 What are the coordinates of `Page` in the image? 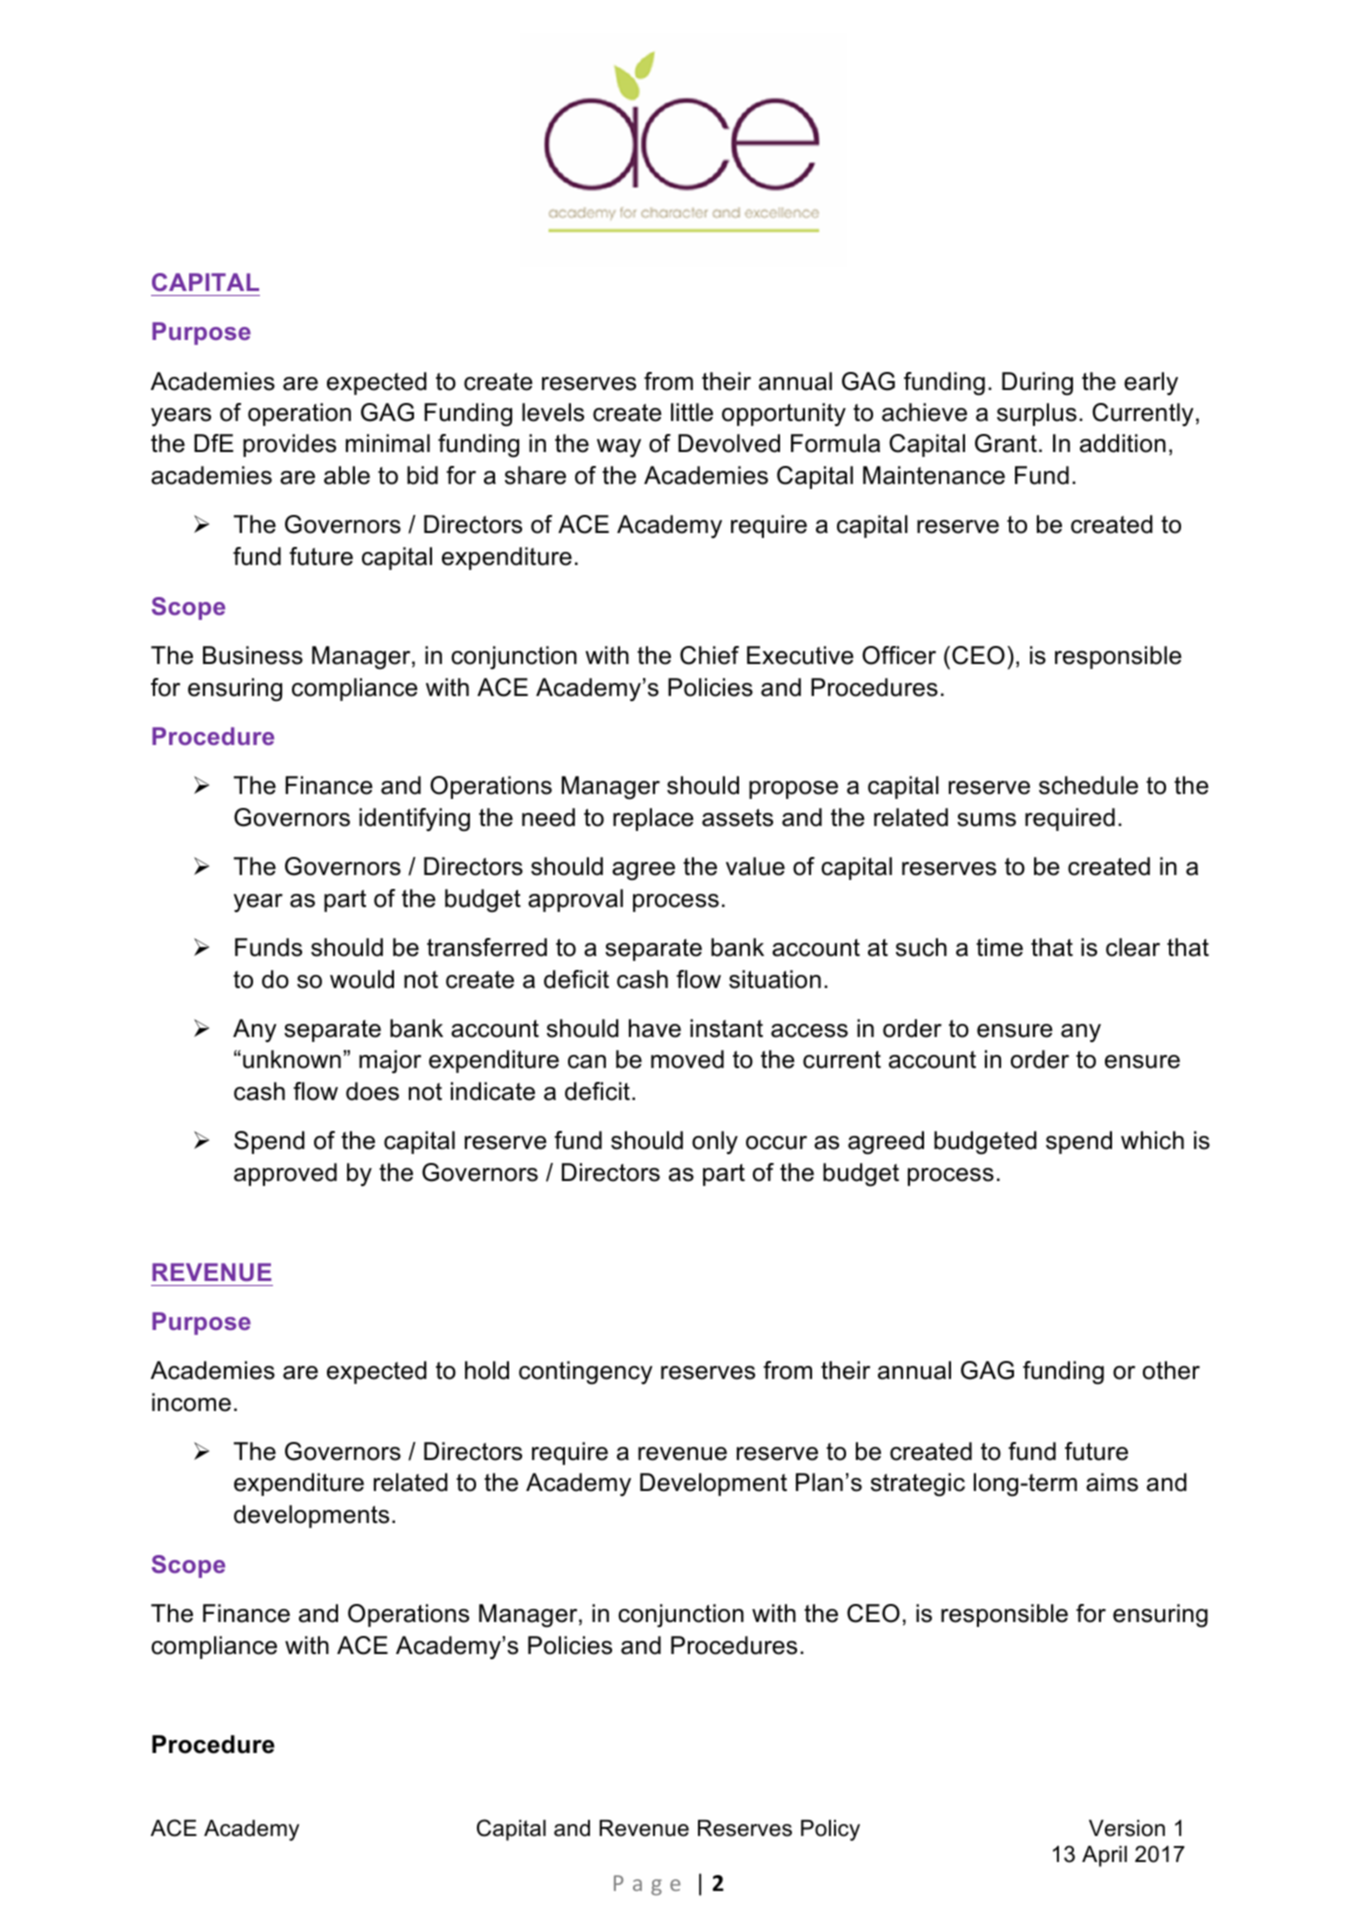 It's located at (647, 1885).
